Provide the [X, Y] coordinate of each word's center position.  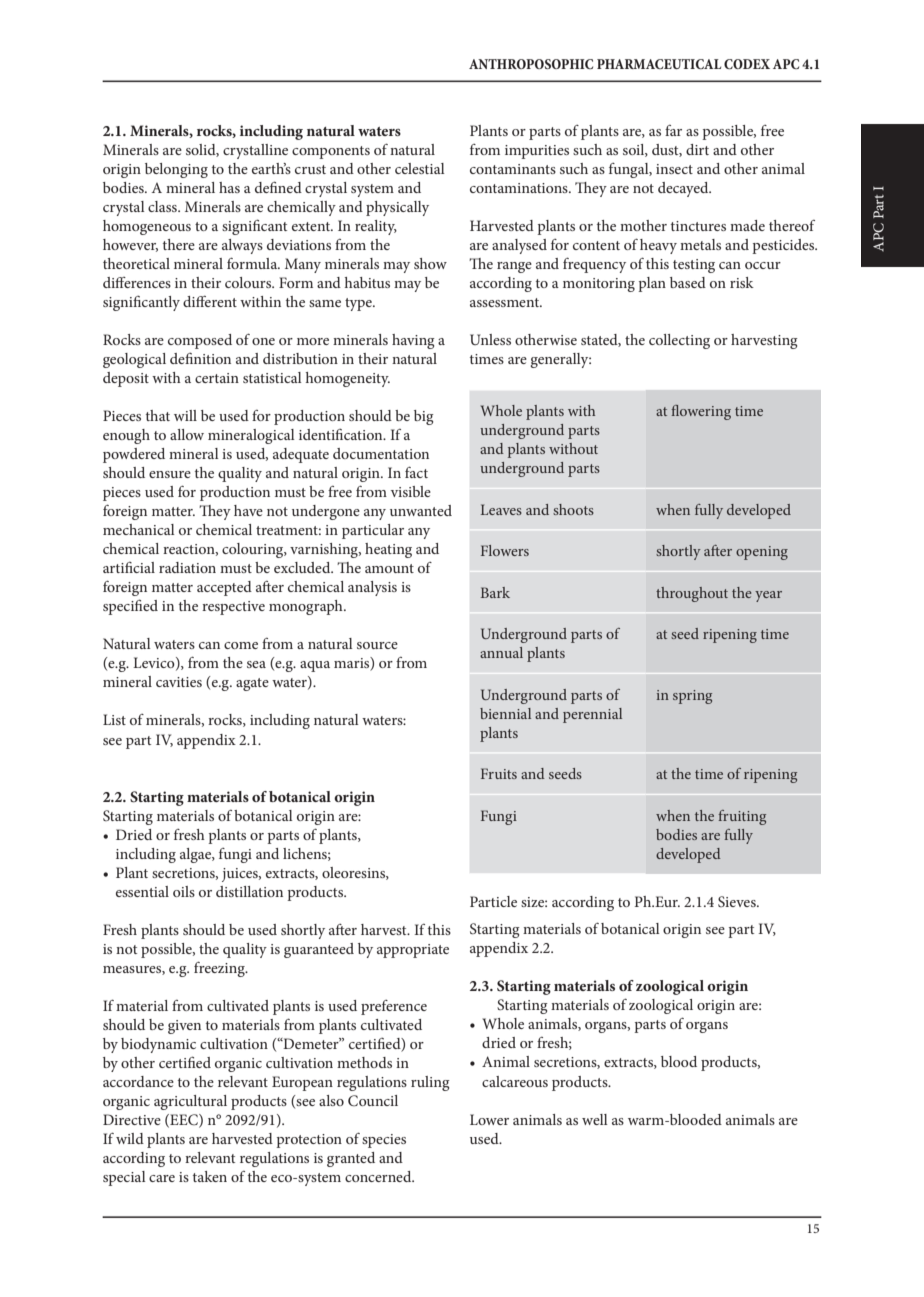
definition [200, 358]
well [595, 1119]
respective [233, 608]
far [673, 130]
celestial [420, 168]
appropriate [413, 951]
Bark [495, 592]
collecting [679, 341]
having [413, 341]
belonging [176, 170]
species [384, 1141]
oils [184, 891]
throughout [692, 594]
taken [210, 1176]
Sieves [738, 901]
